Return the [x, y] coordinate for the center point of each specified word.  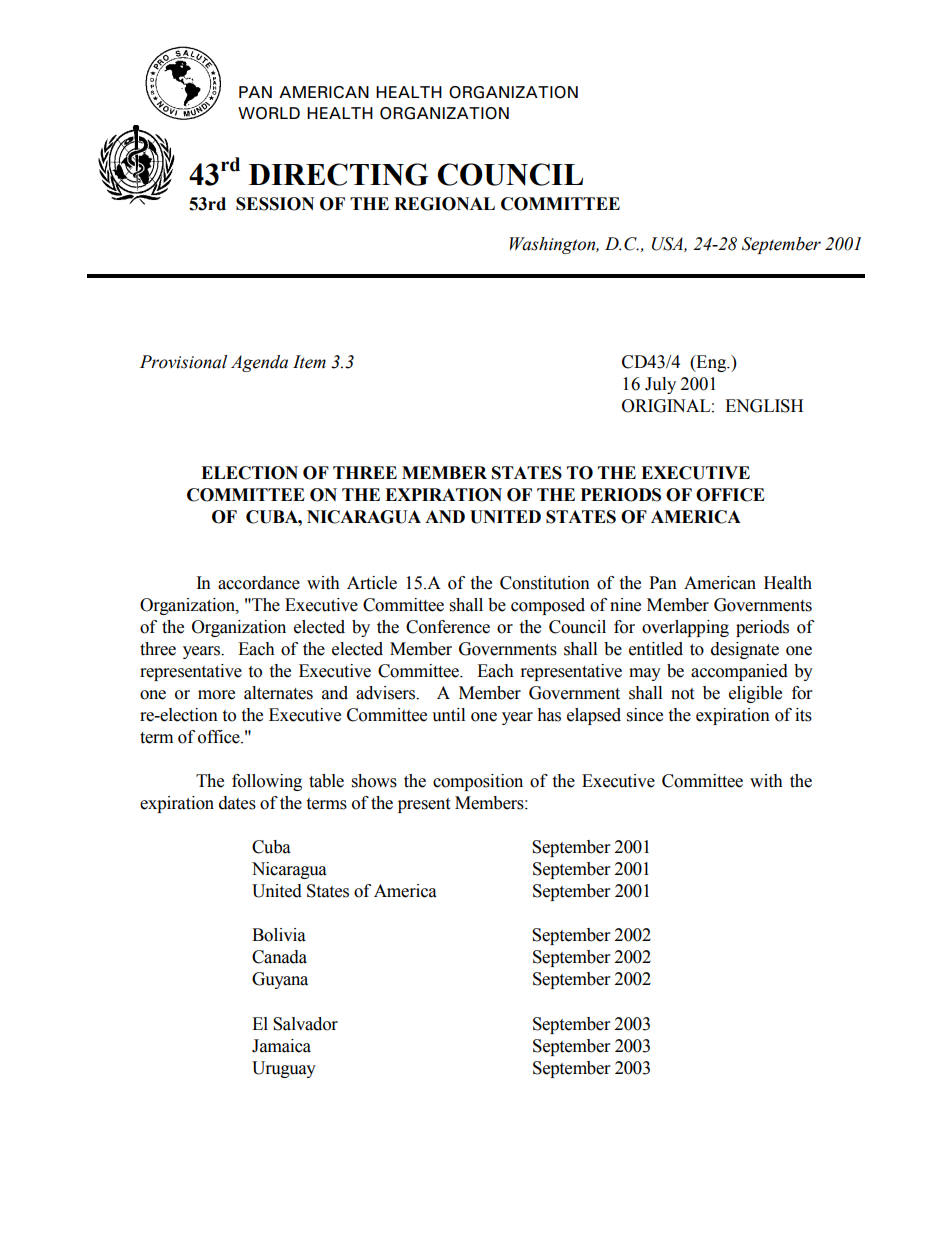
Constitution [545, 583]
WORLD [269, 113]
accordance [259, 583]
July [660, 385]
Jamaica [281, 1046]
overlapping [685, 628]
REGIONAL [444, 204]
